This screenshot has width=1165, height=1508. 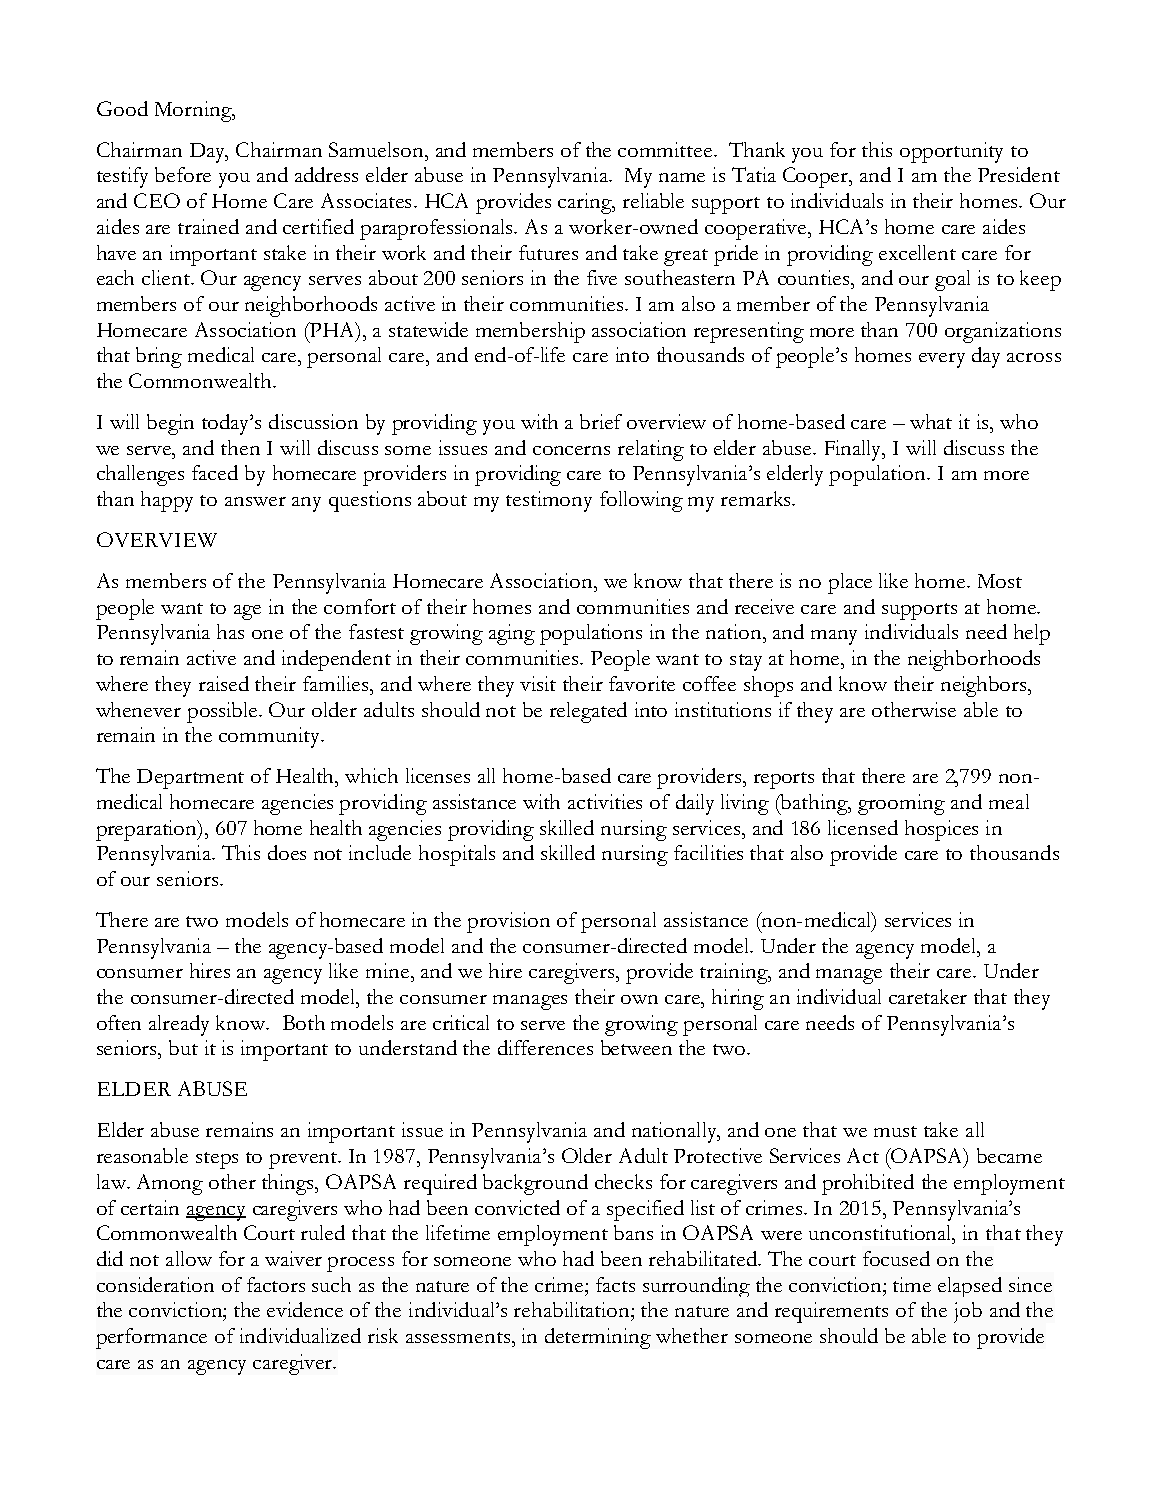 What do you see at coordinates (951, 152) in the screenshot?
I see `opportunity` at bounding box center [951, 152].
